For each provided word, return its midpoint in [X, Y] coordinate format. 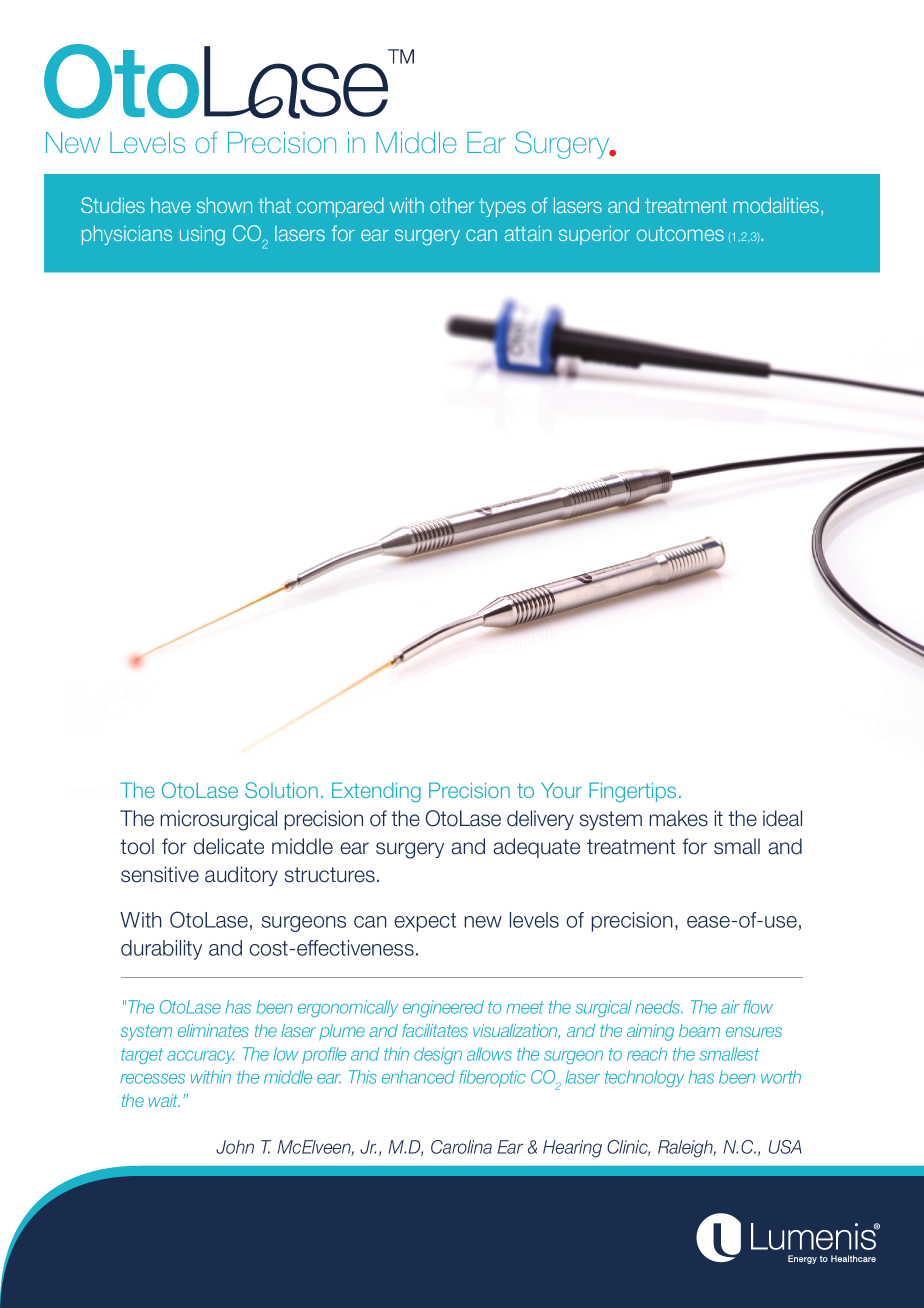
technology [644, 1078]
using [202, 235]
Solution [281, 790]
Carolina [461, 1147]
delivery [540, 820]
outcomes [680, 233]
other [452, 205]
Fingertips [632, 792]
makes [679, 818]
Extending [376, 792]
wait [164, 1100]
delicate [229, 846]
